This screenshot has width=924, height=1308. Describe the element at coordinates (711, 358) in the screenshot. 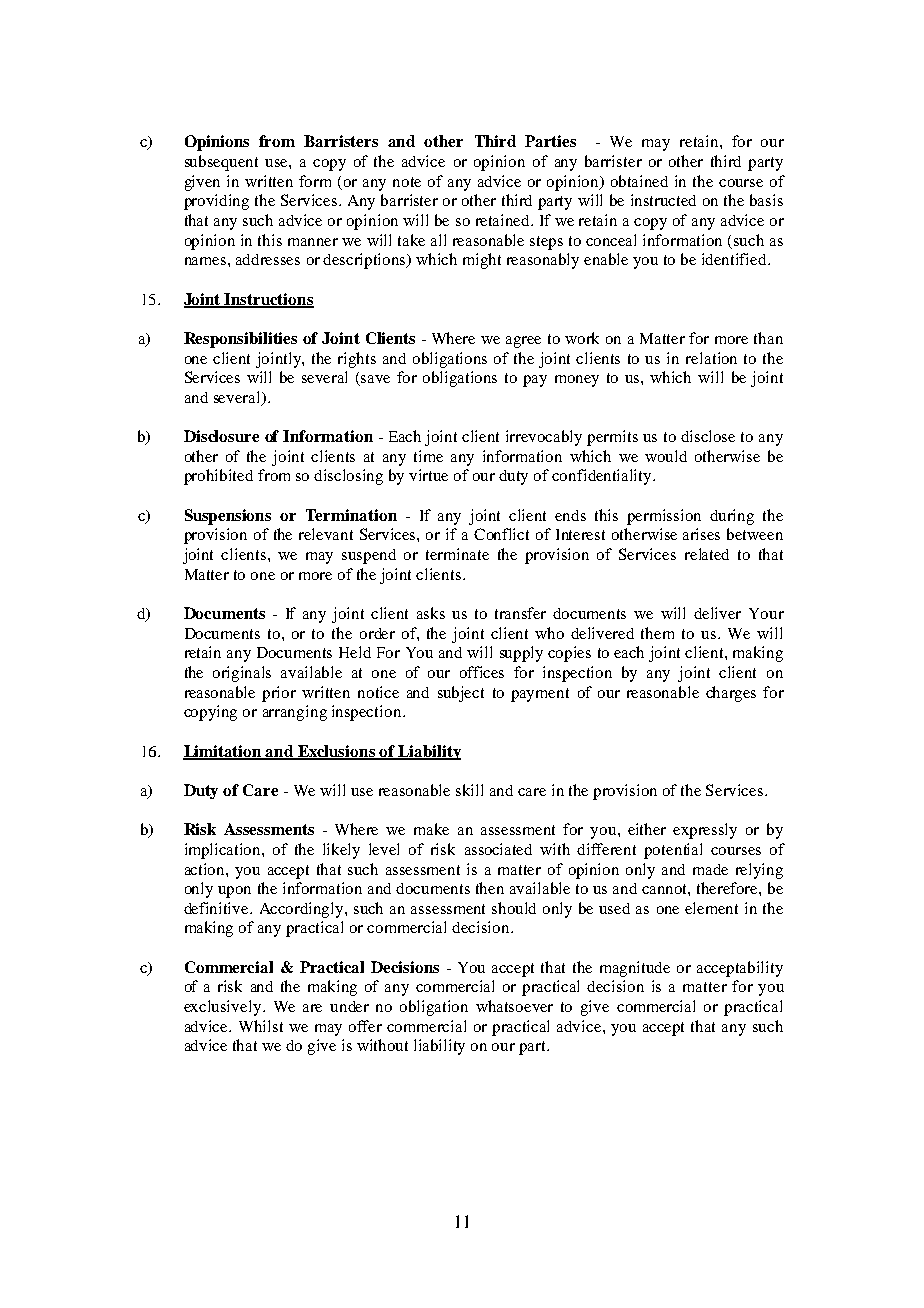

I see `relation` at that location.
